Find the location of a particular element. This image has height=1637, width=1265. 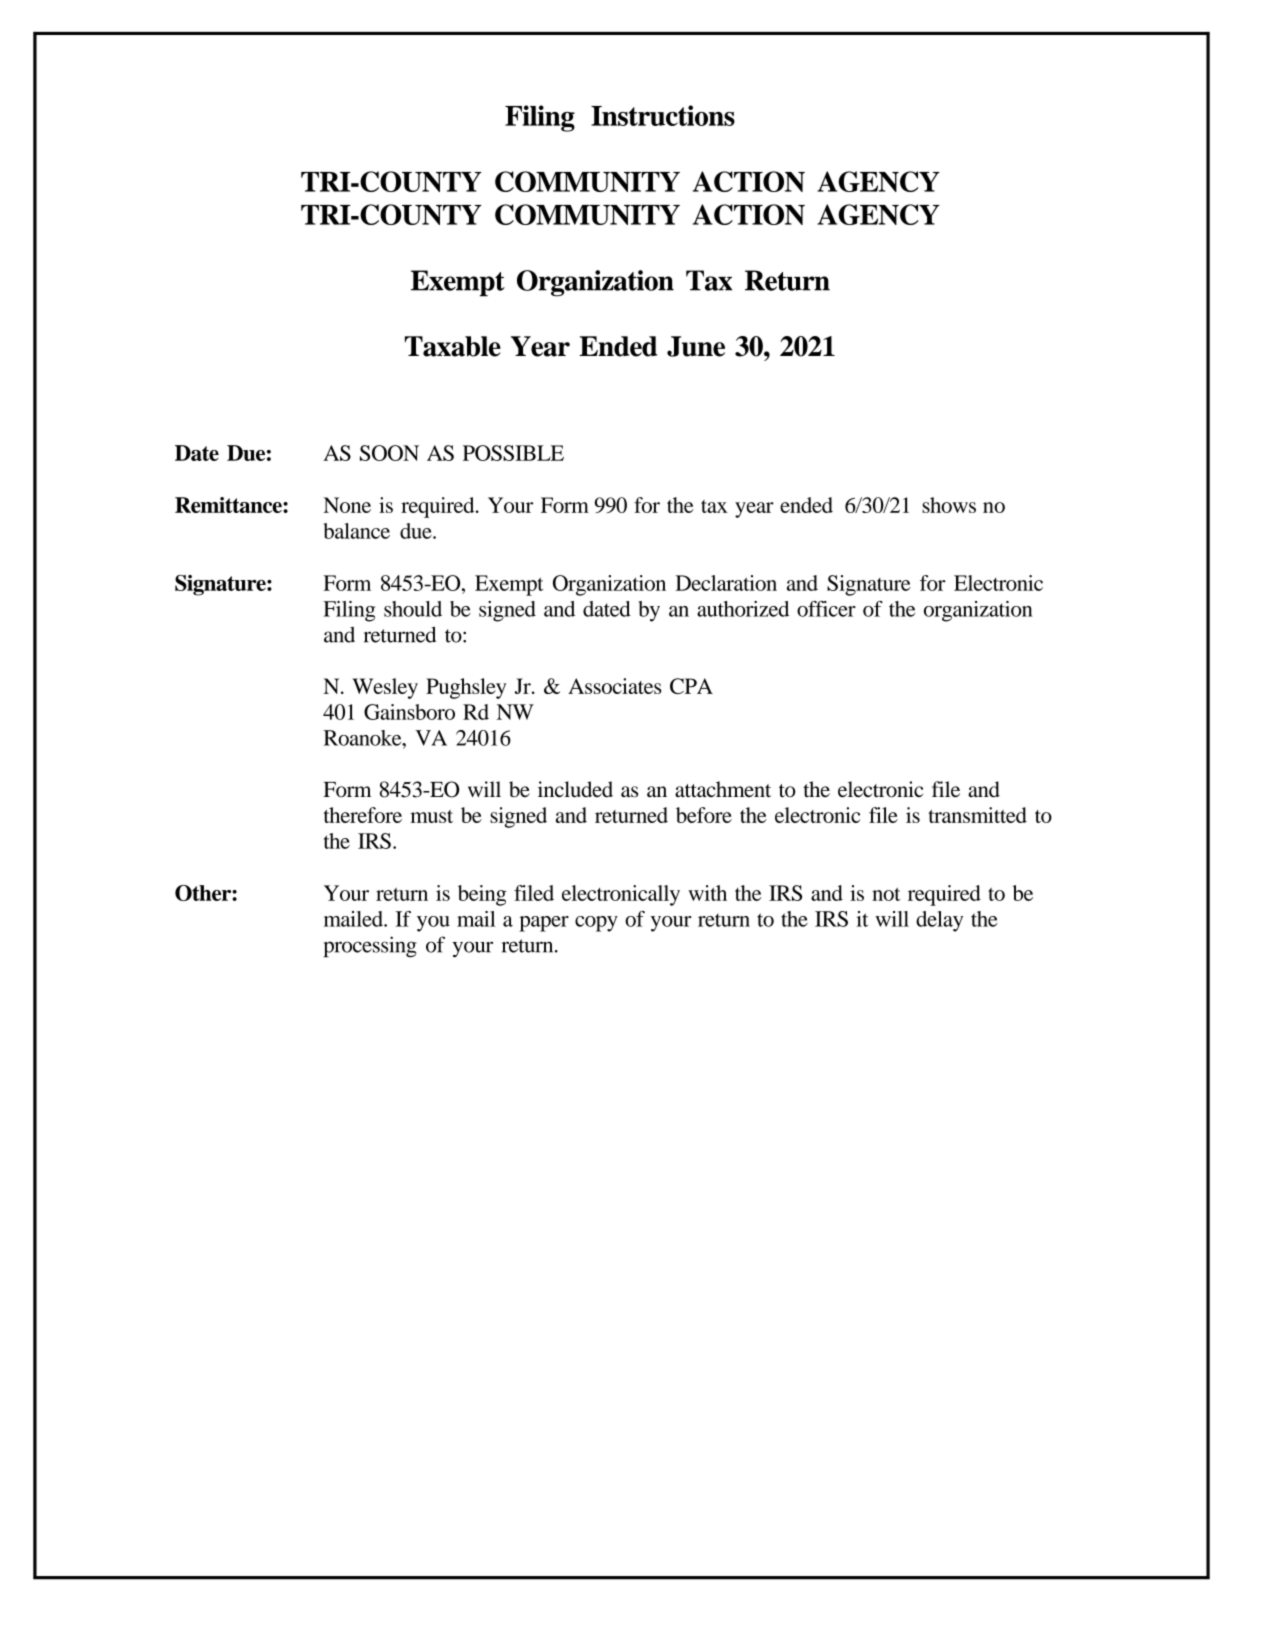

June is located at coordinates (696, 346).
